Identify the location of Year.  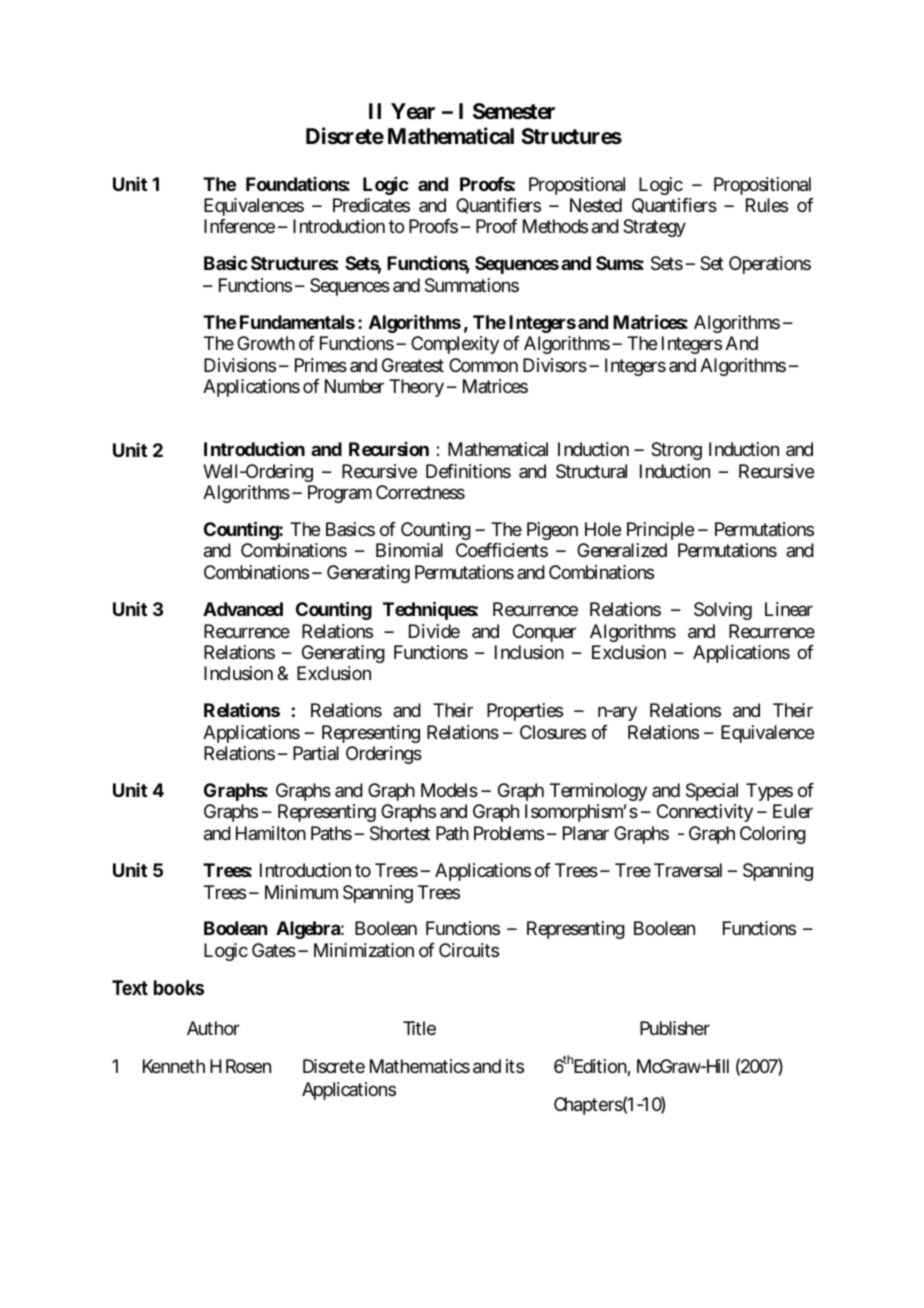
(413, 111).
